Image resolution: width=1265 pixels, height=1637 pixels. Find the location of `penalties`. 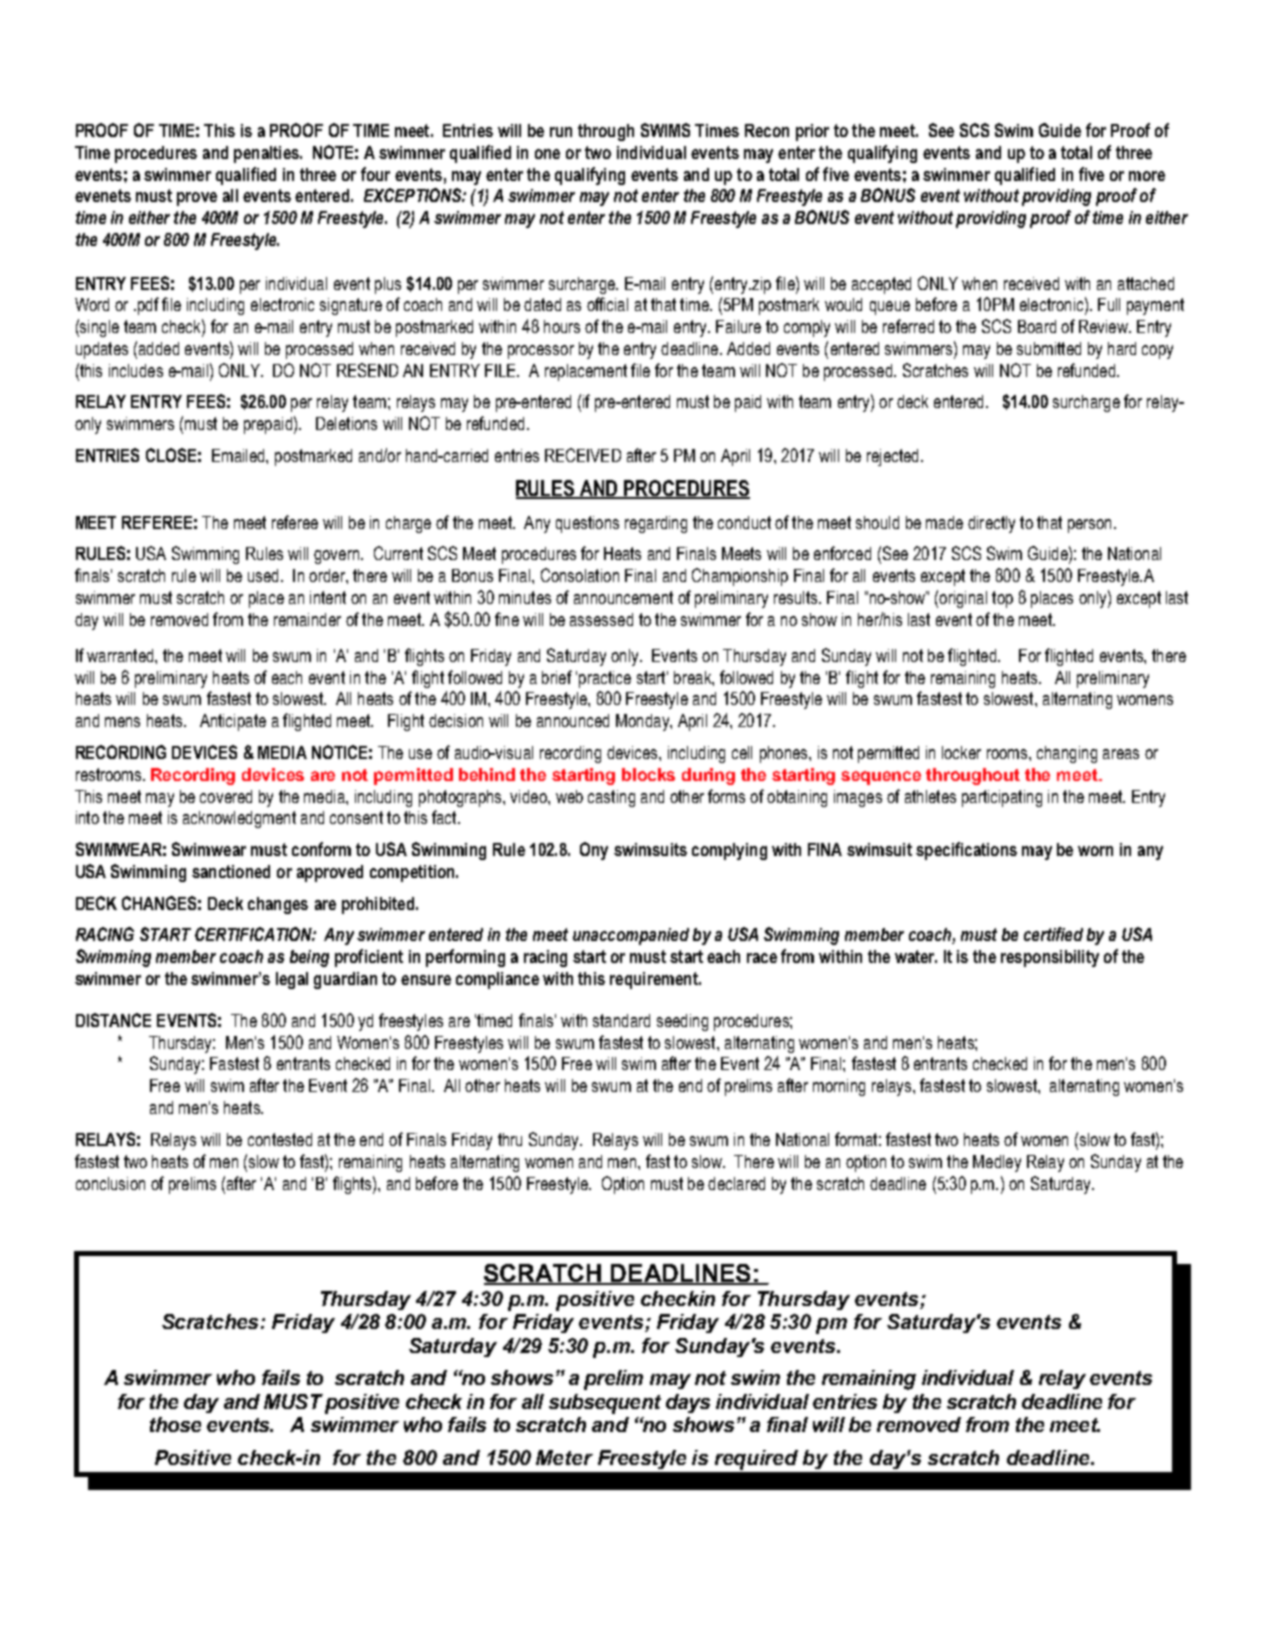

penalties is located at coordinates (267, 154).
